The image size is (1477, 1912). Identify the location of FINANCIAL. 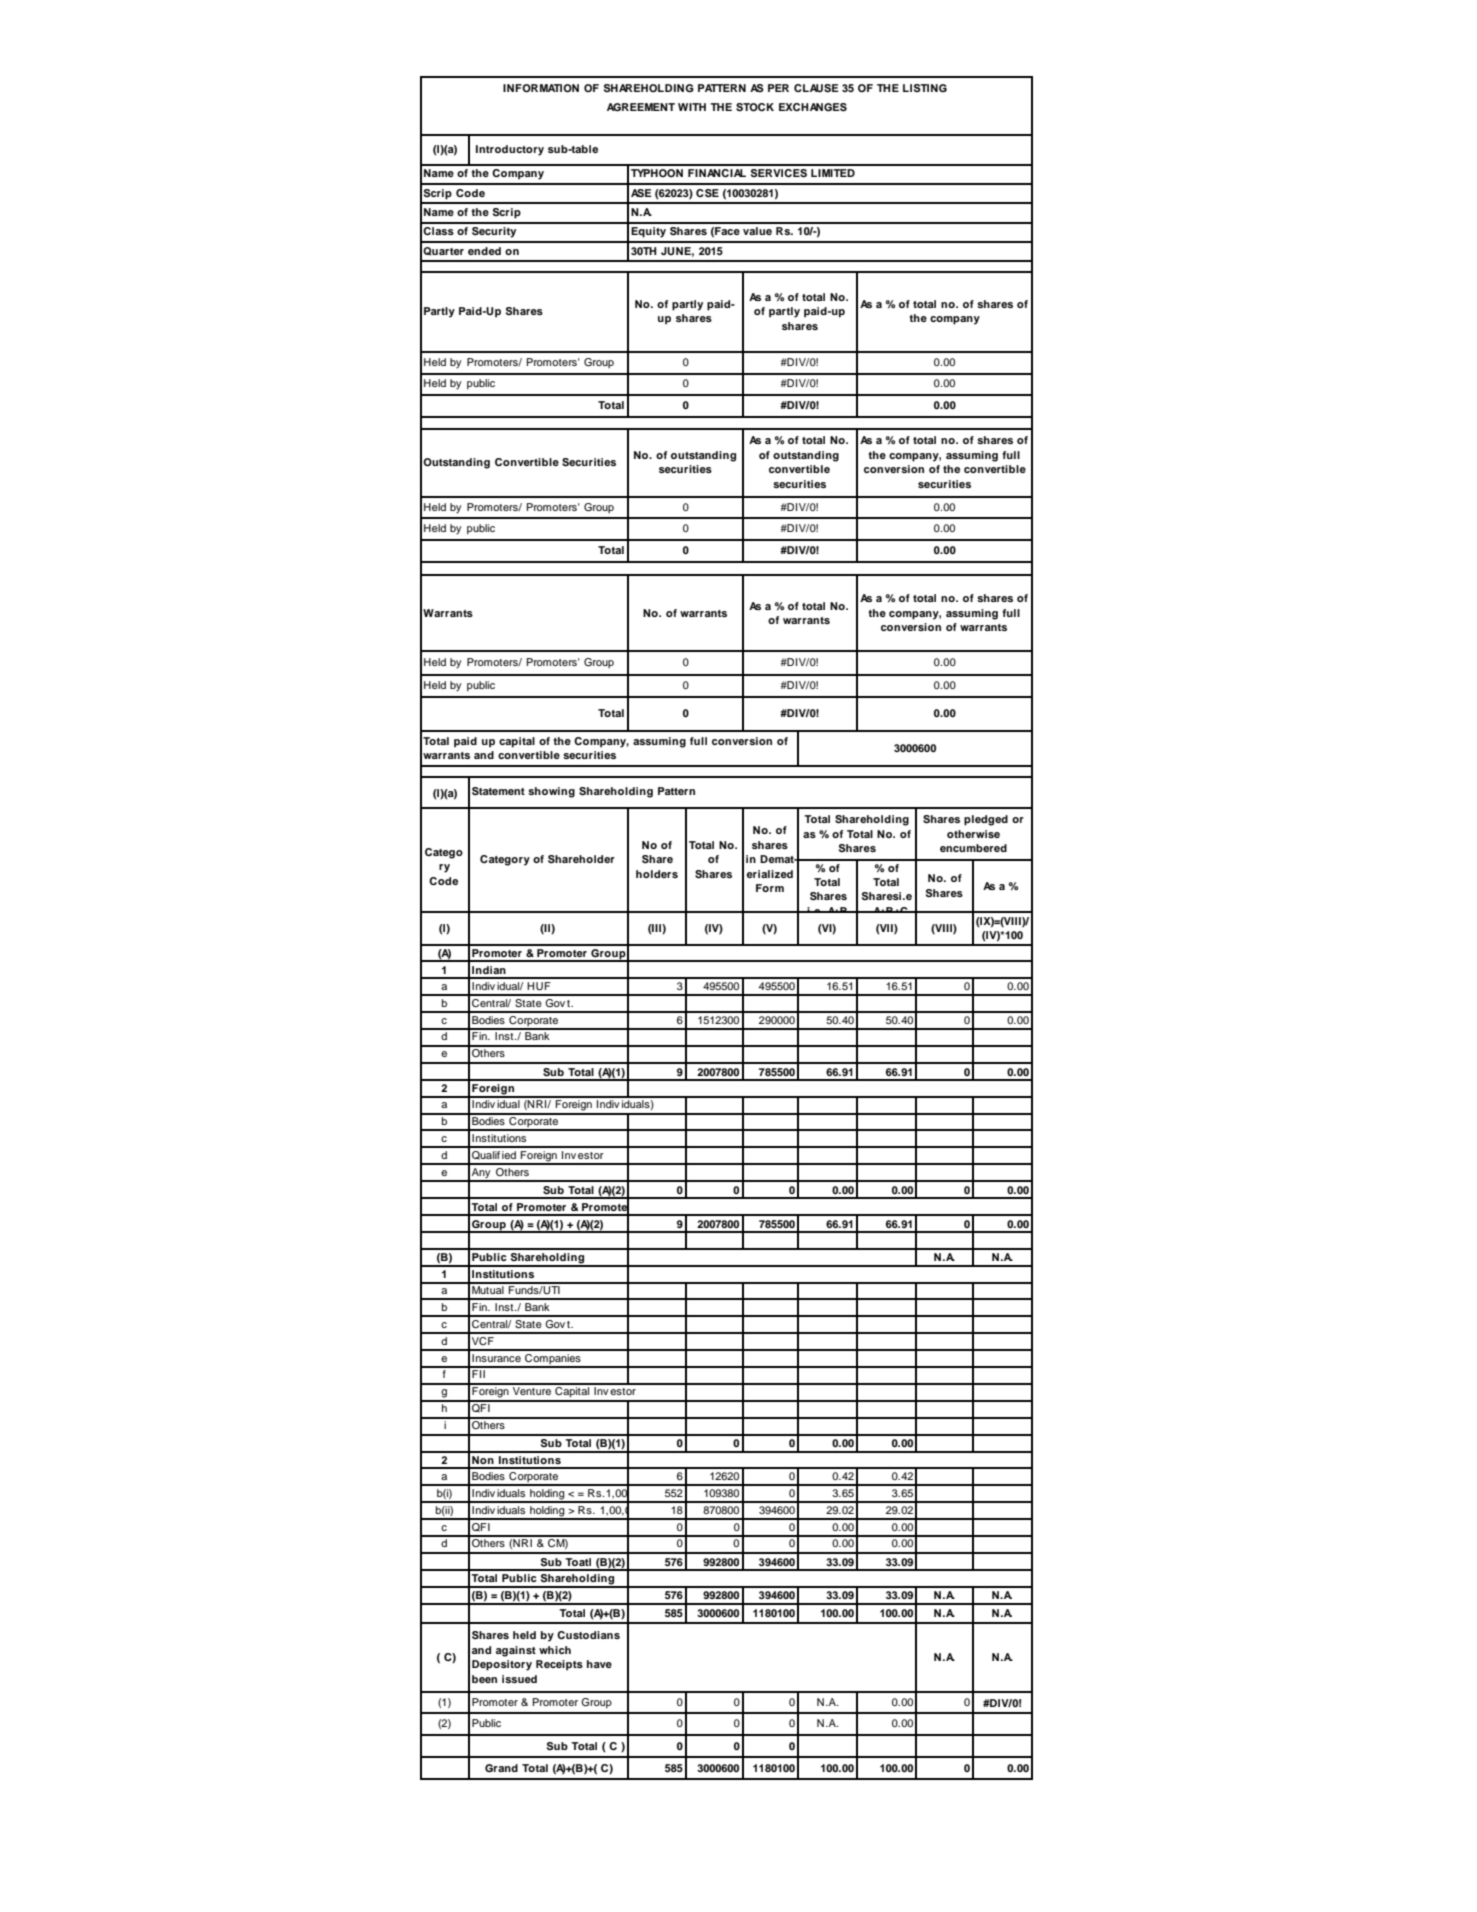
(717, 173).
